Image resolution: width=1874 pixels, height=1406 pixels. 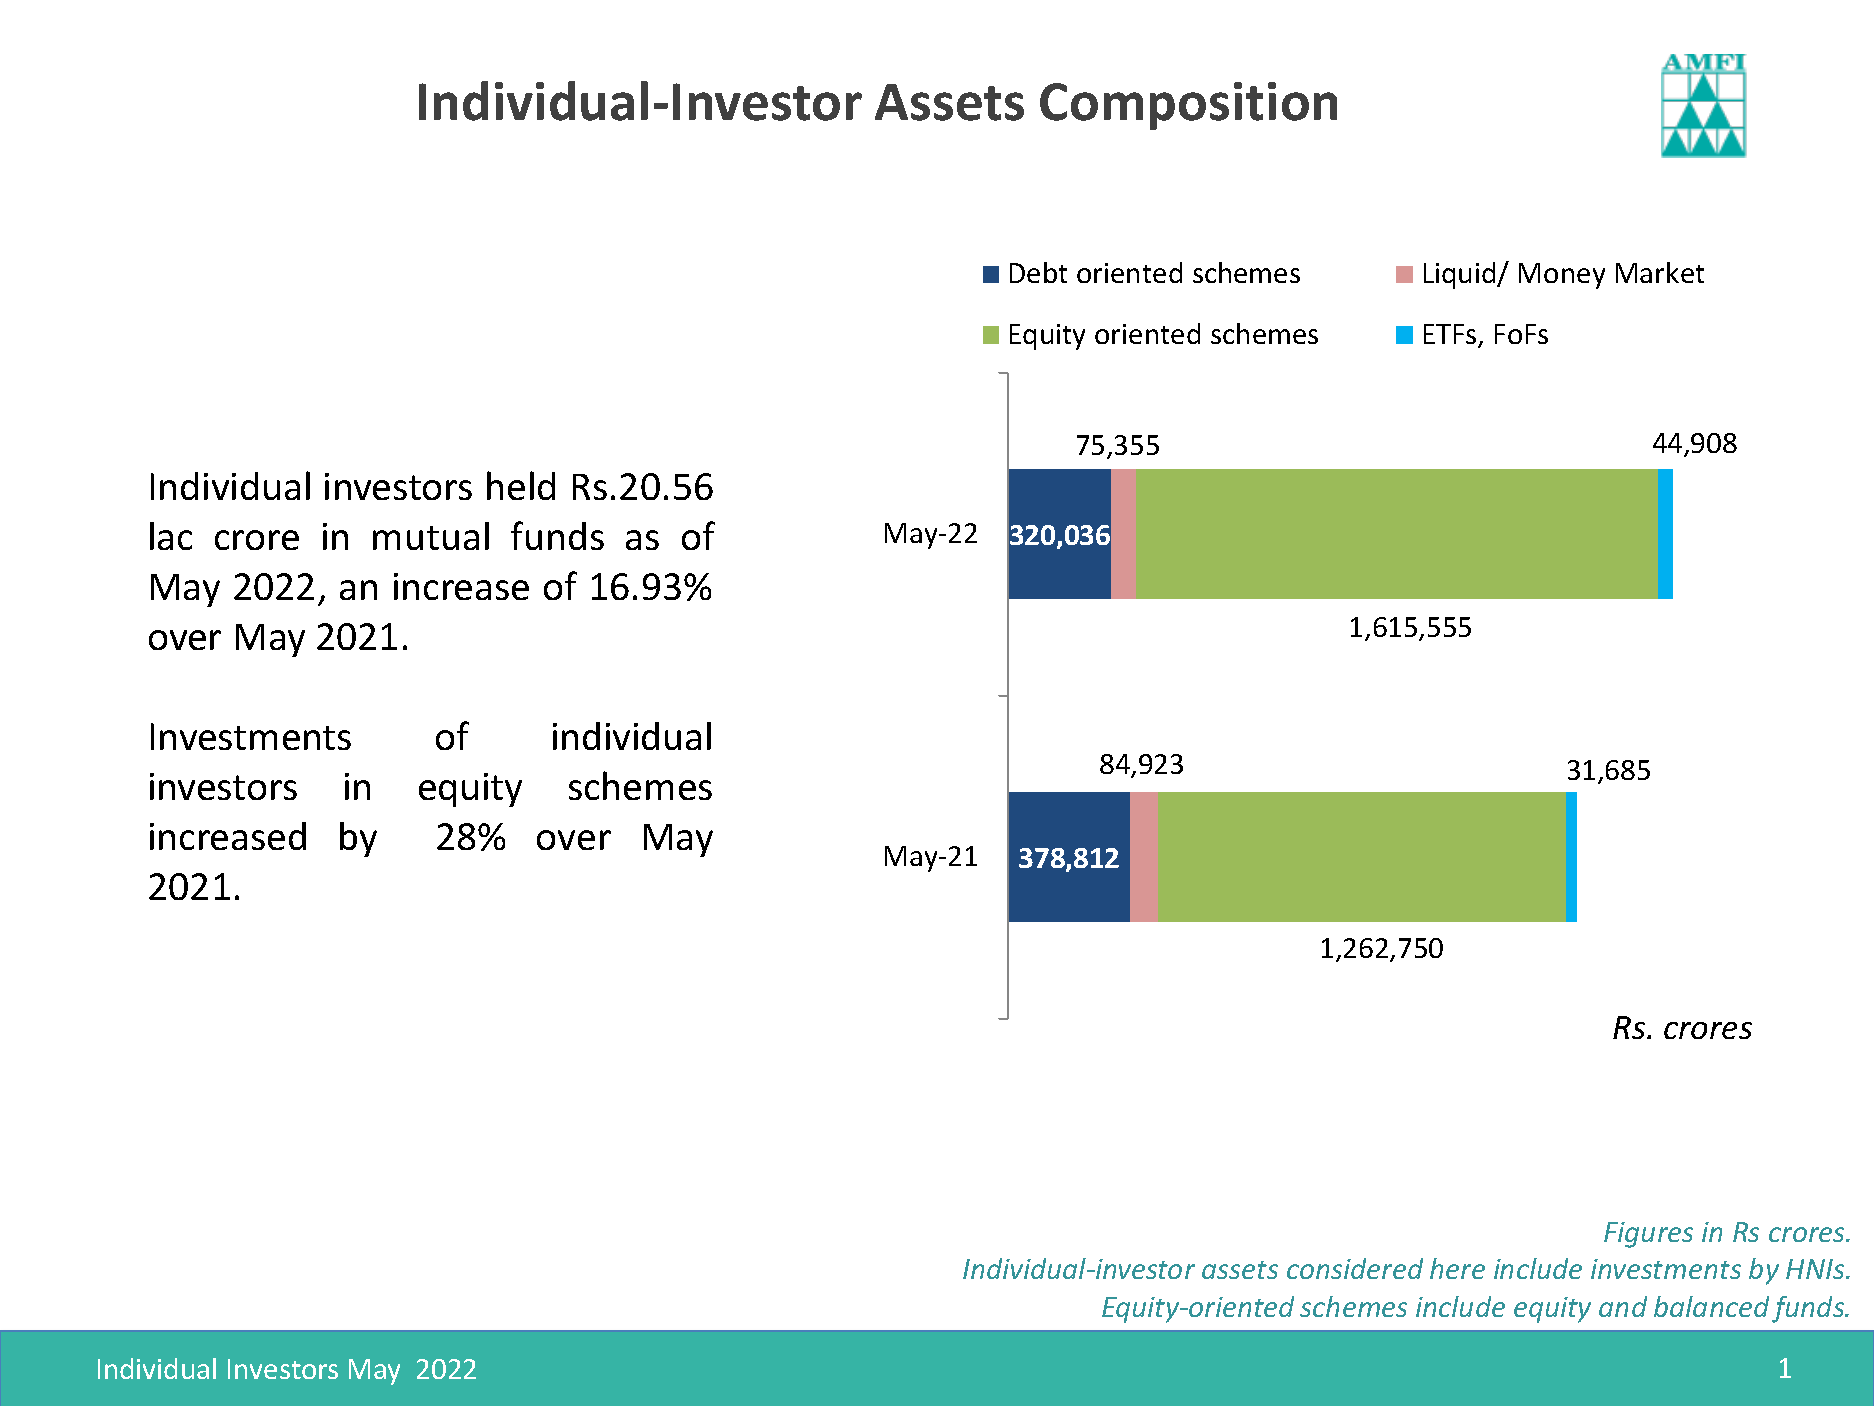 What do you see at coordinates (1355, 1268) in the image?
I see `considered` at bounding box center [1355, 1268].
